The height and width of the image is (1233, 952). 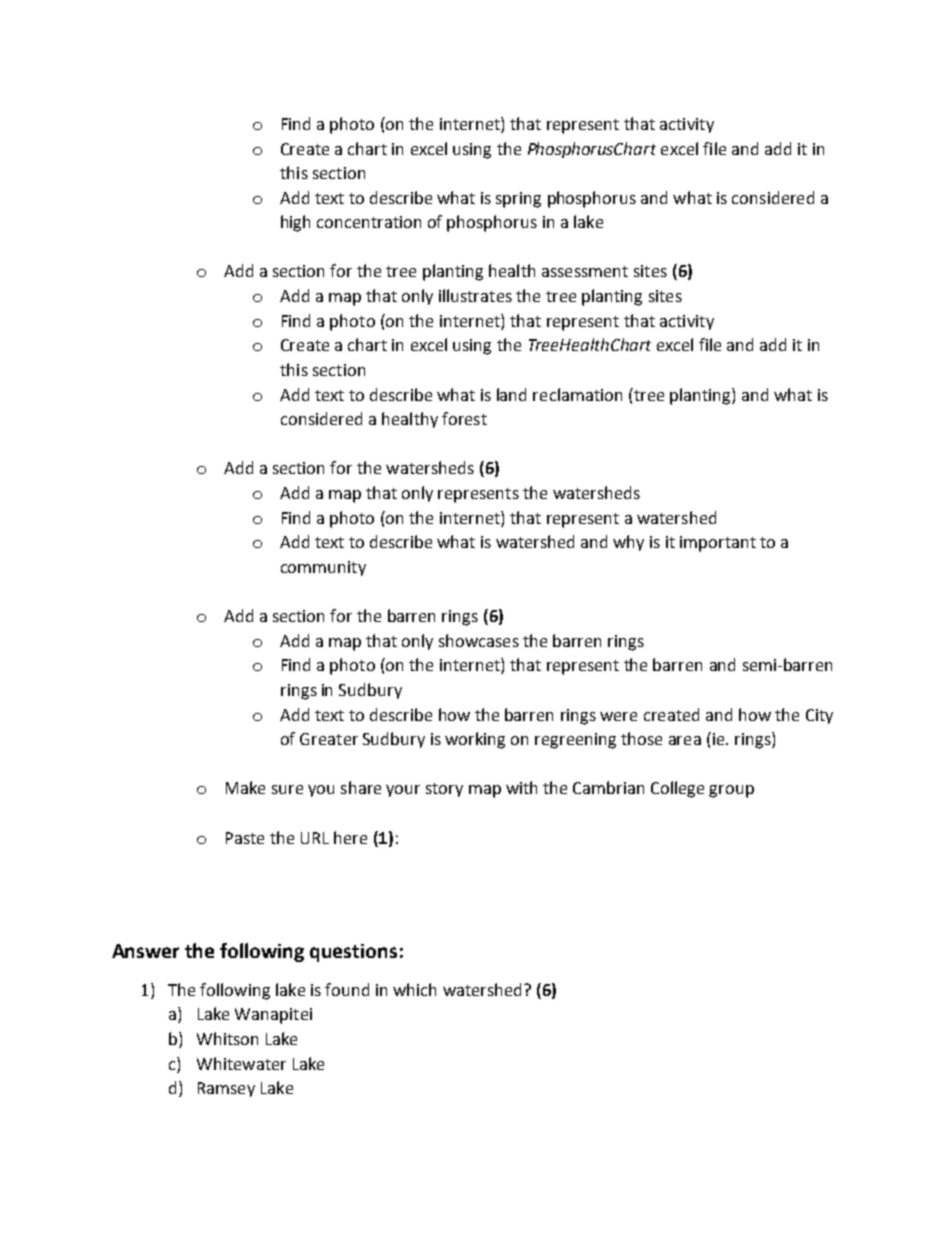 What do you see at coordinates (464, 418) in the image?
I see `forest` at bounding box center [464, 418].
